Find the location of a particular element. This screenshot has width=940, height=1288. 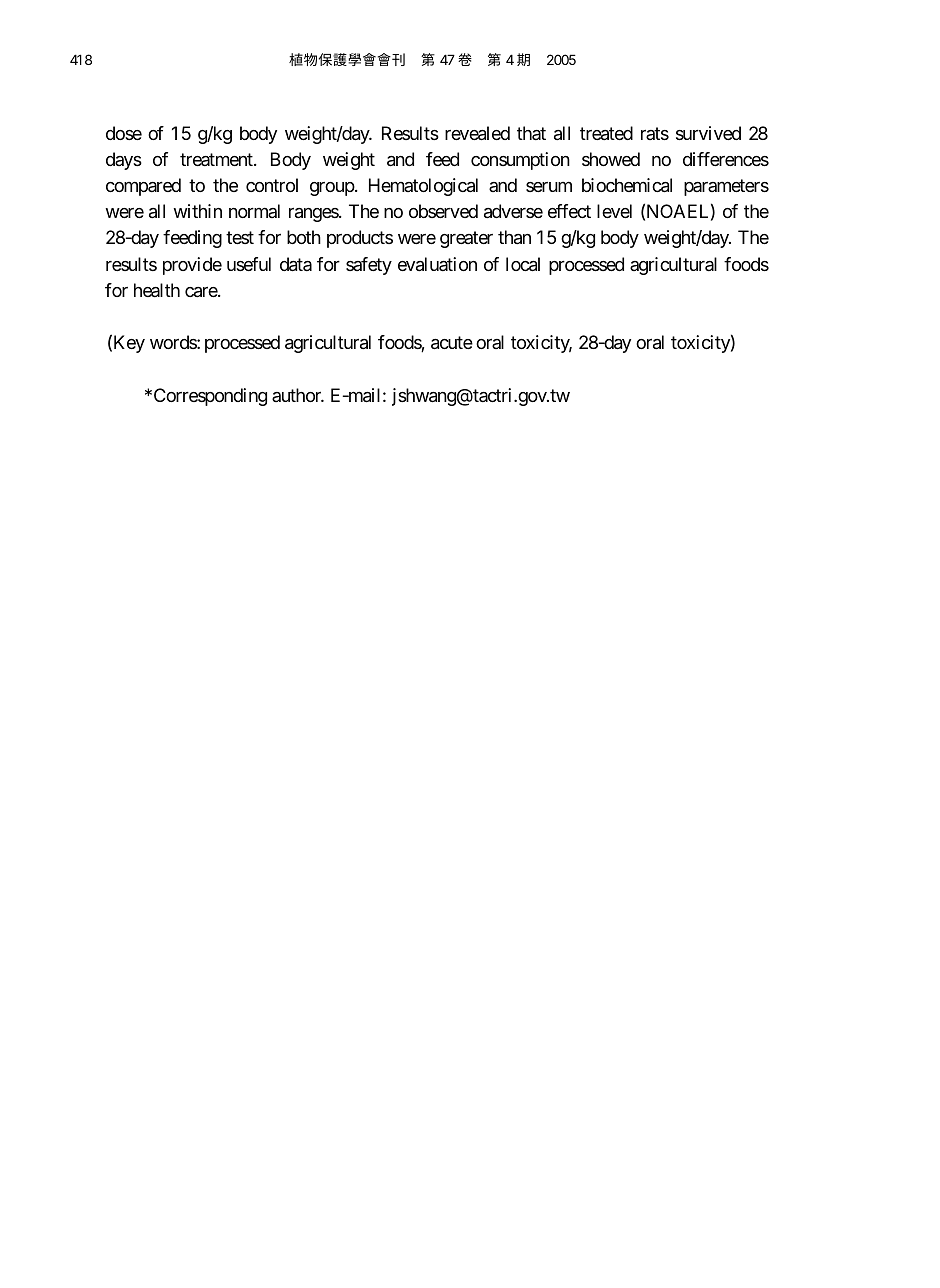

greater is located at coordinates (466, 240).
